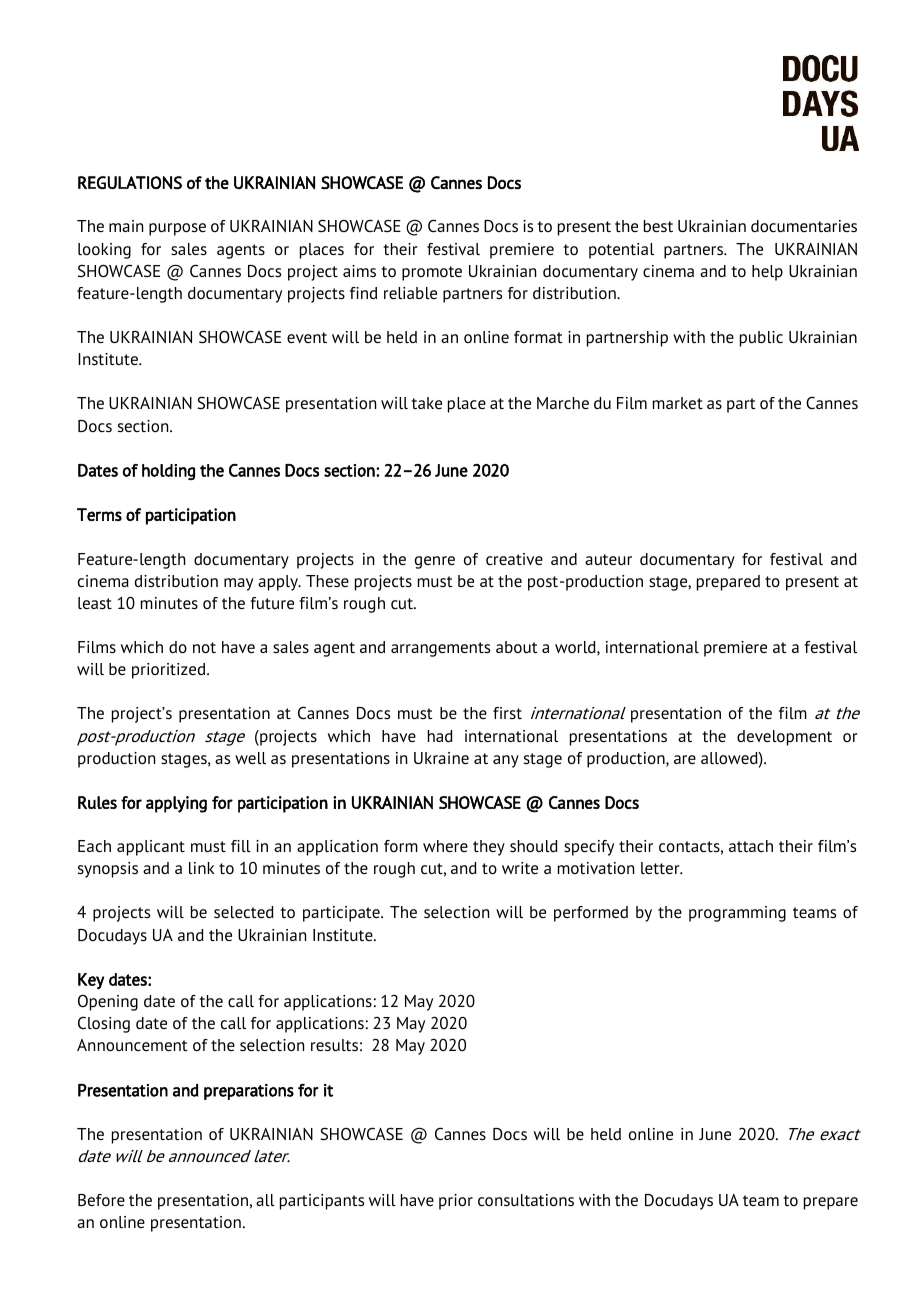  I want to click on promote, so click(432, 273).
